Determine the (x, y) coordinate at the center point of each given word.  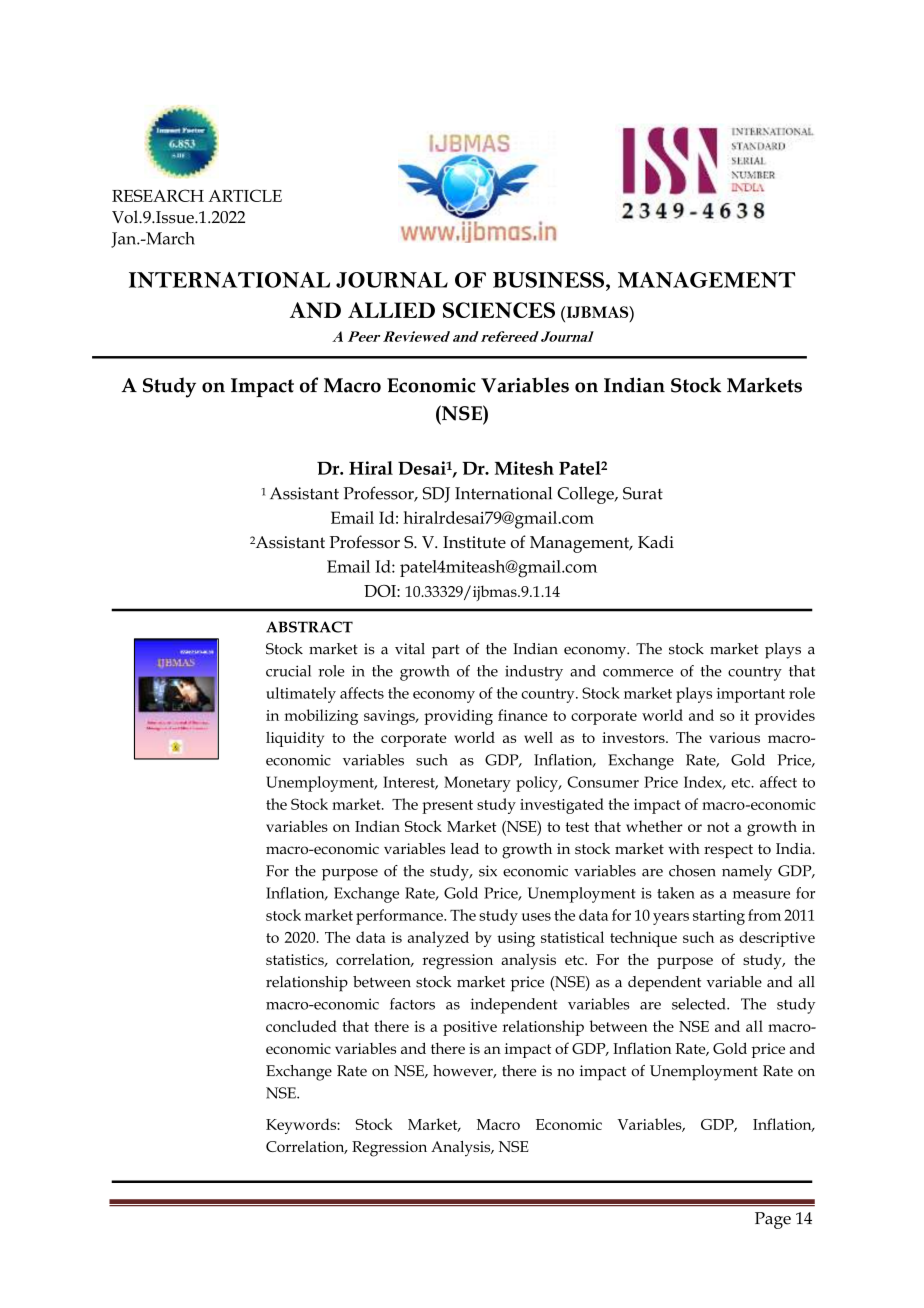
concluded (301, 1026)
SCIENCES (499, 310)
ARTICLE (245, 195)
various (734, 737)
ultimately (301, 695)
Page (773, 1220)
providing (458, 717)
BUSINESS (550, 280)
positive (470, 1028)
